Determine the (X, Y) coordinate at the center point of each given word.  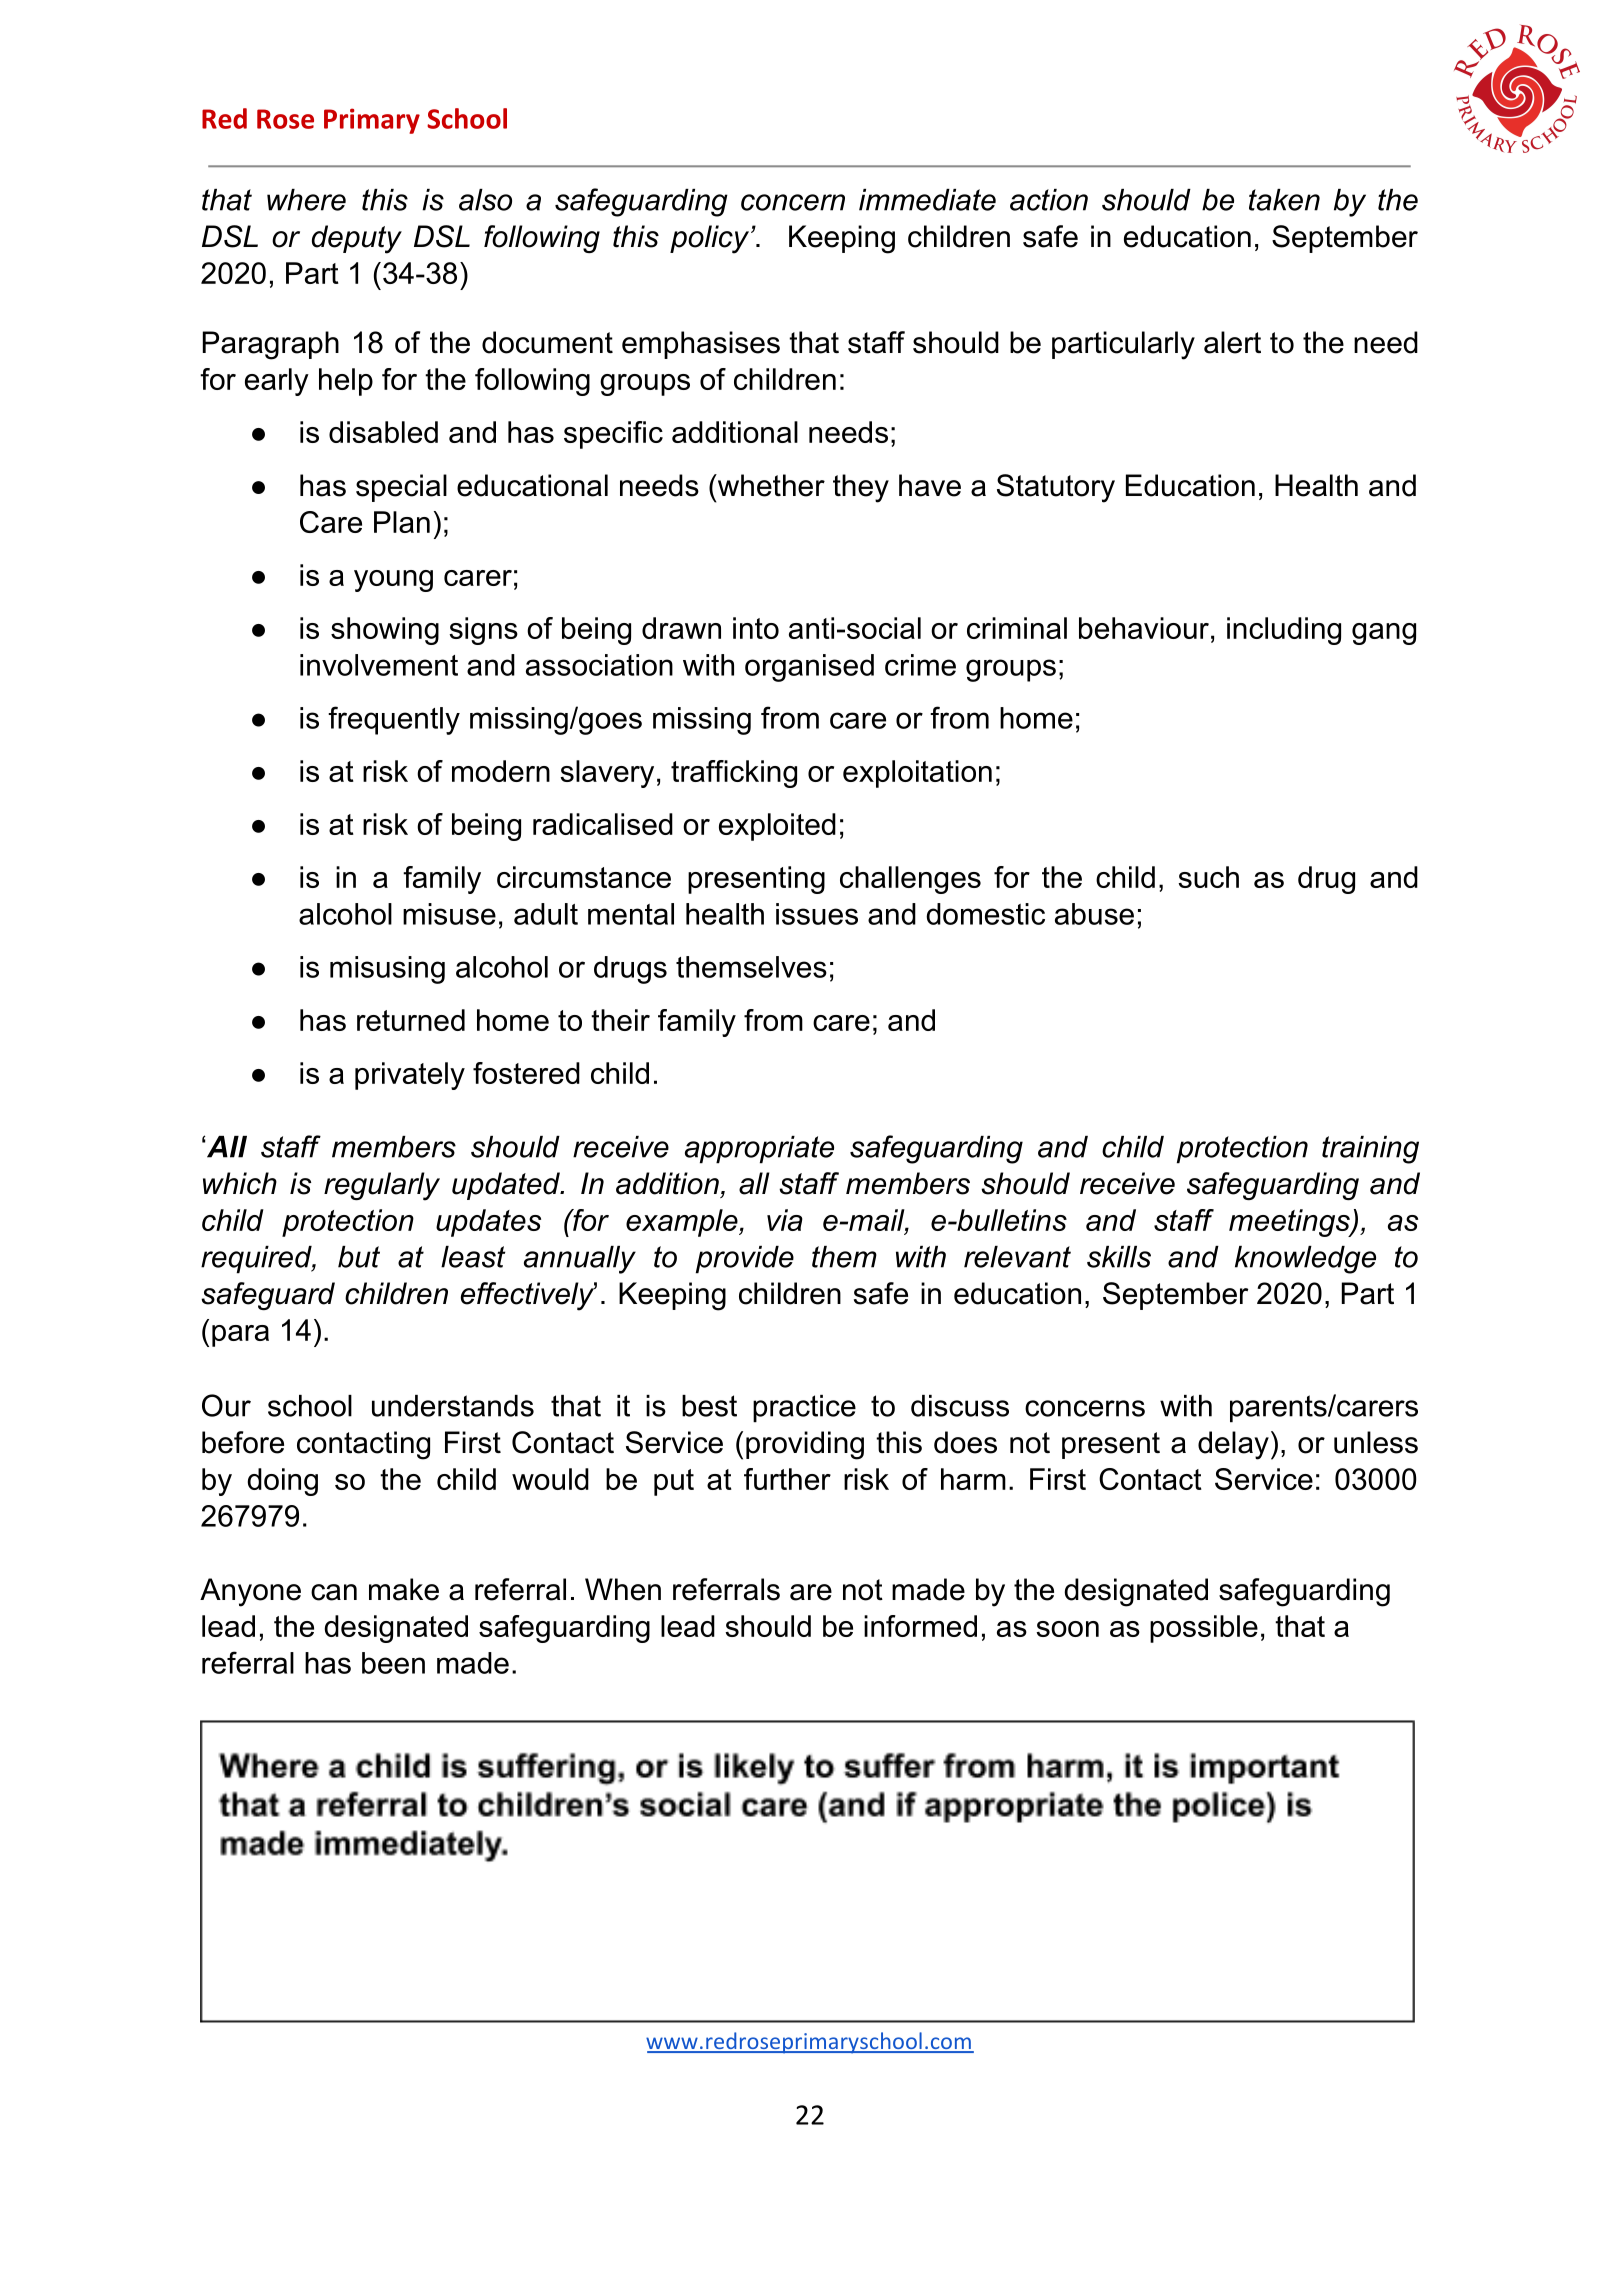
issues (817, 914)
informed (920, 1626)
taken (1284, 200)
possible (1204, 1629)
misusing (387, 970)
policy (711, 239)
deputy (357, 239)
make (404, 1589)
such (1208, 877)
